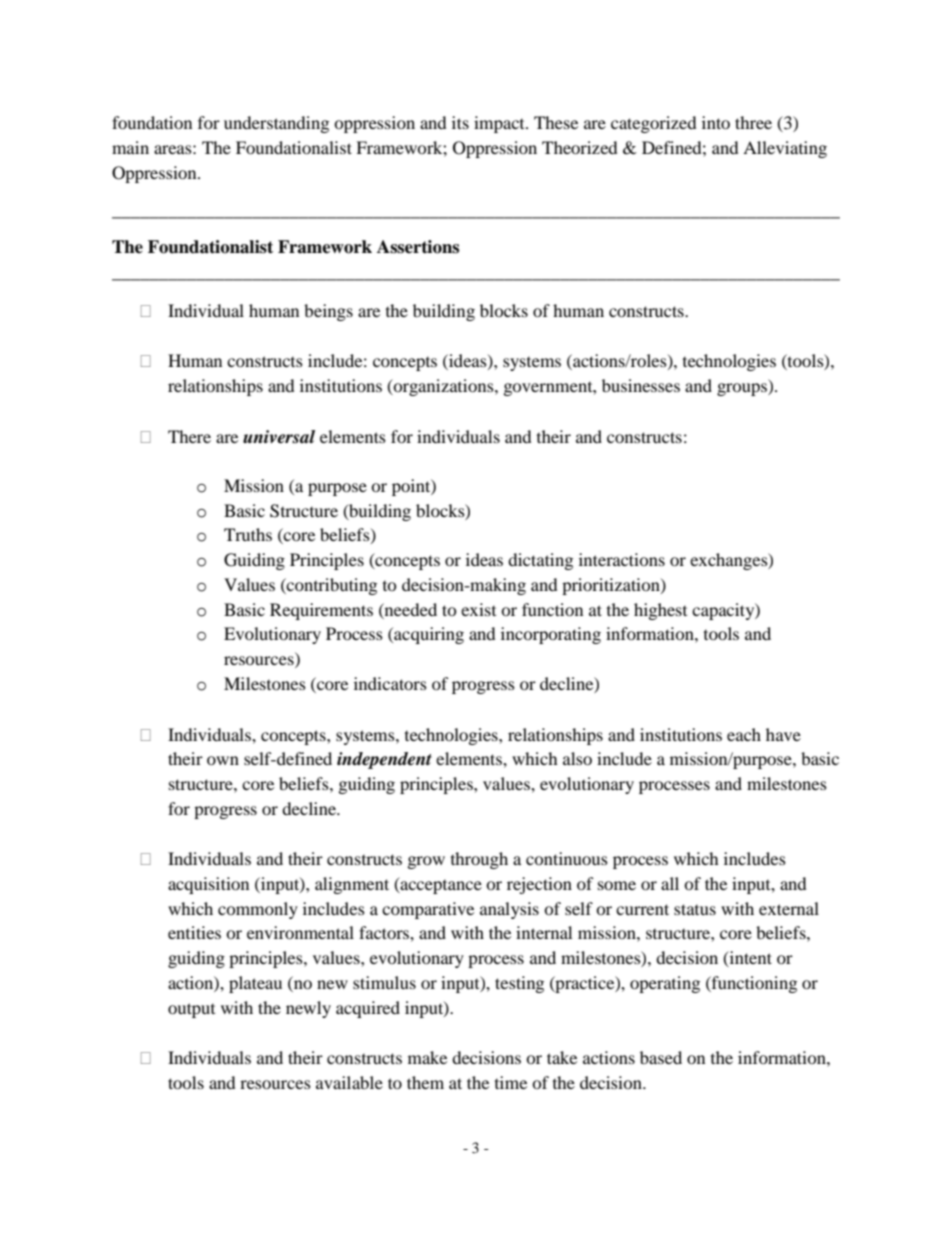  Describe the element at coordinates (661, 1057) in the screenshot. I see `based` at that location.
